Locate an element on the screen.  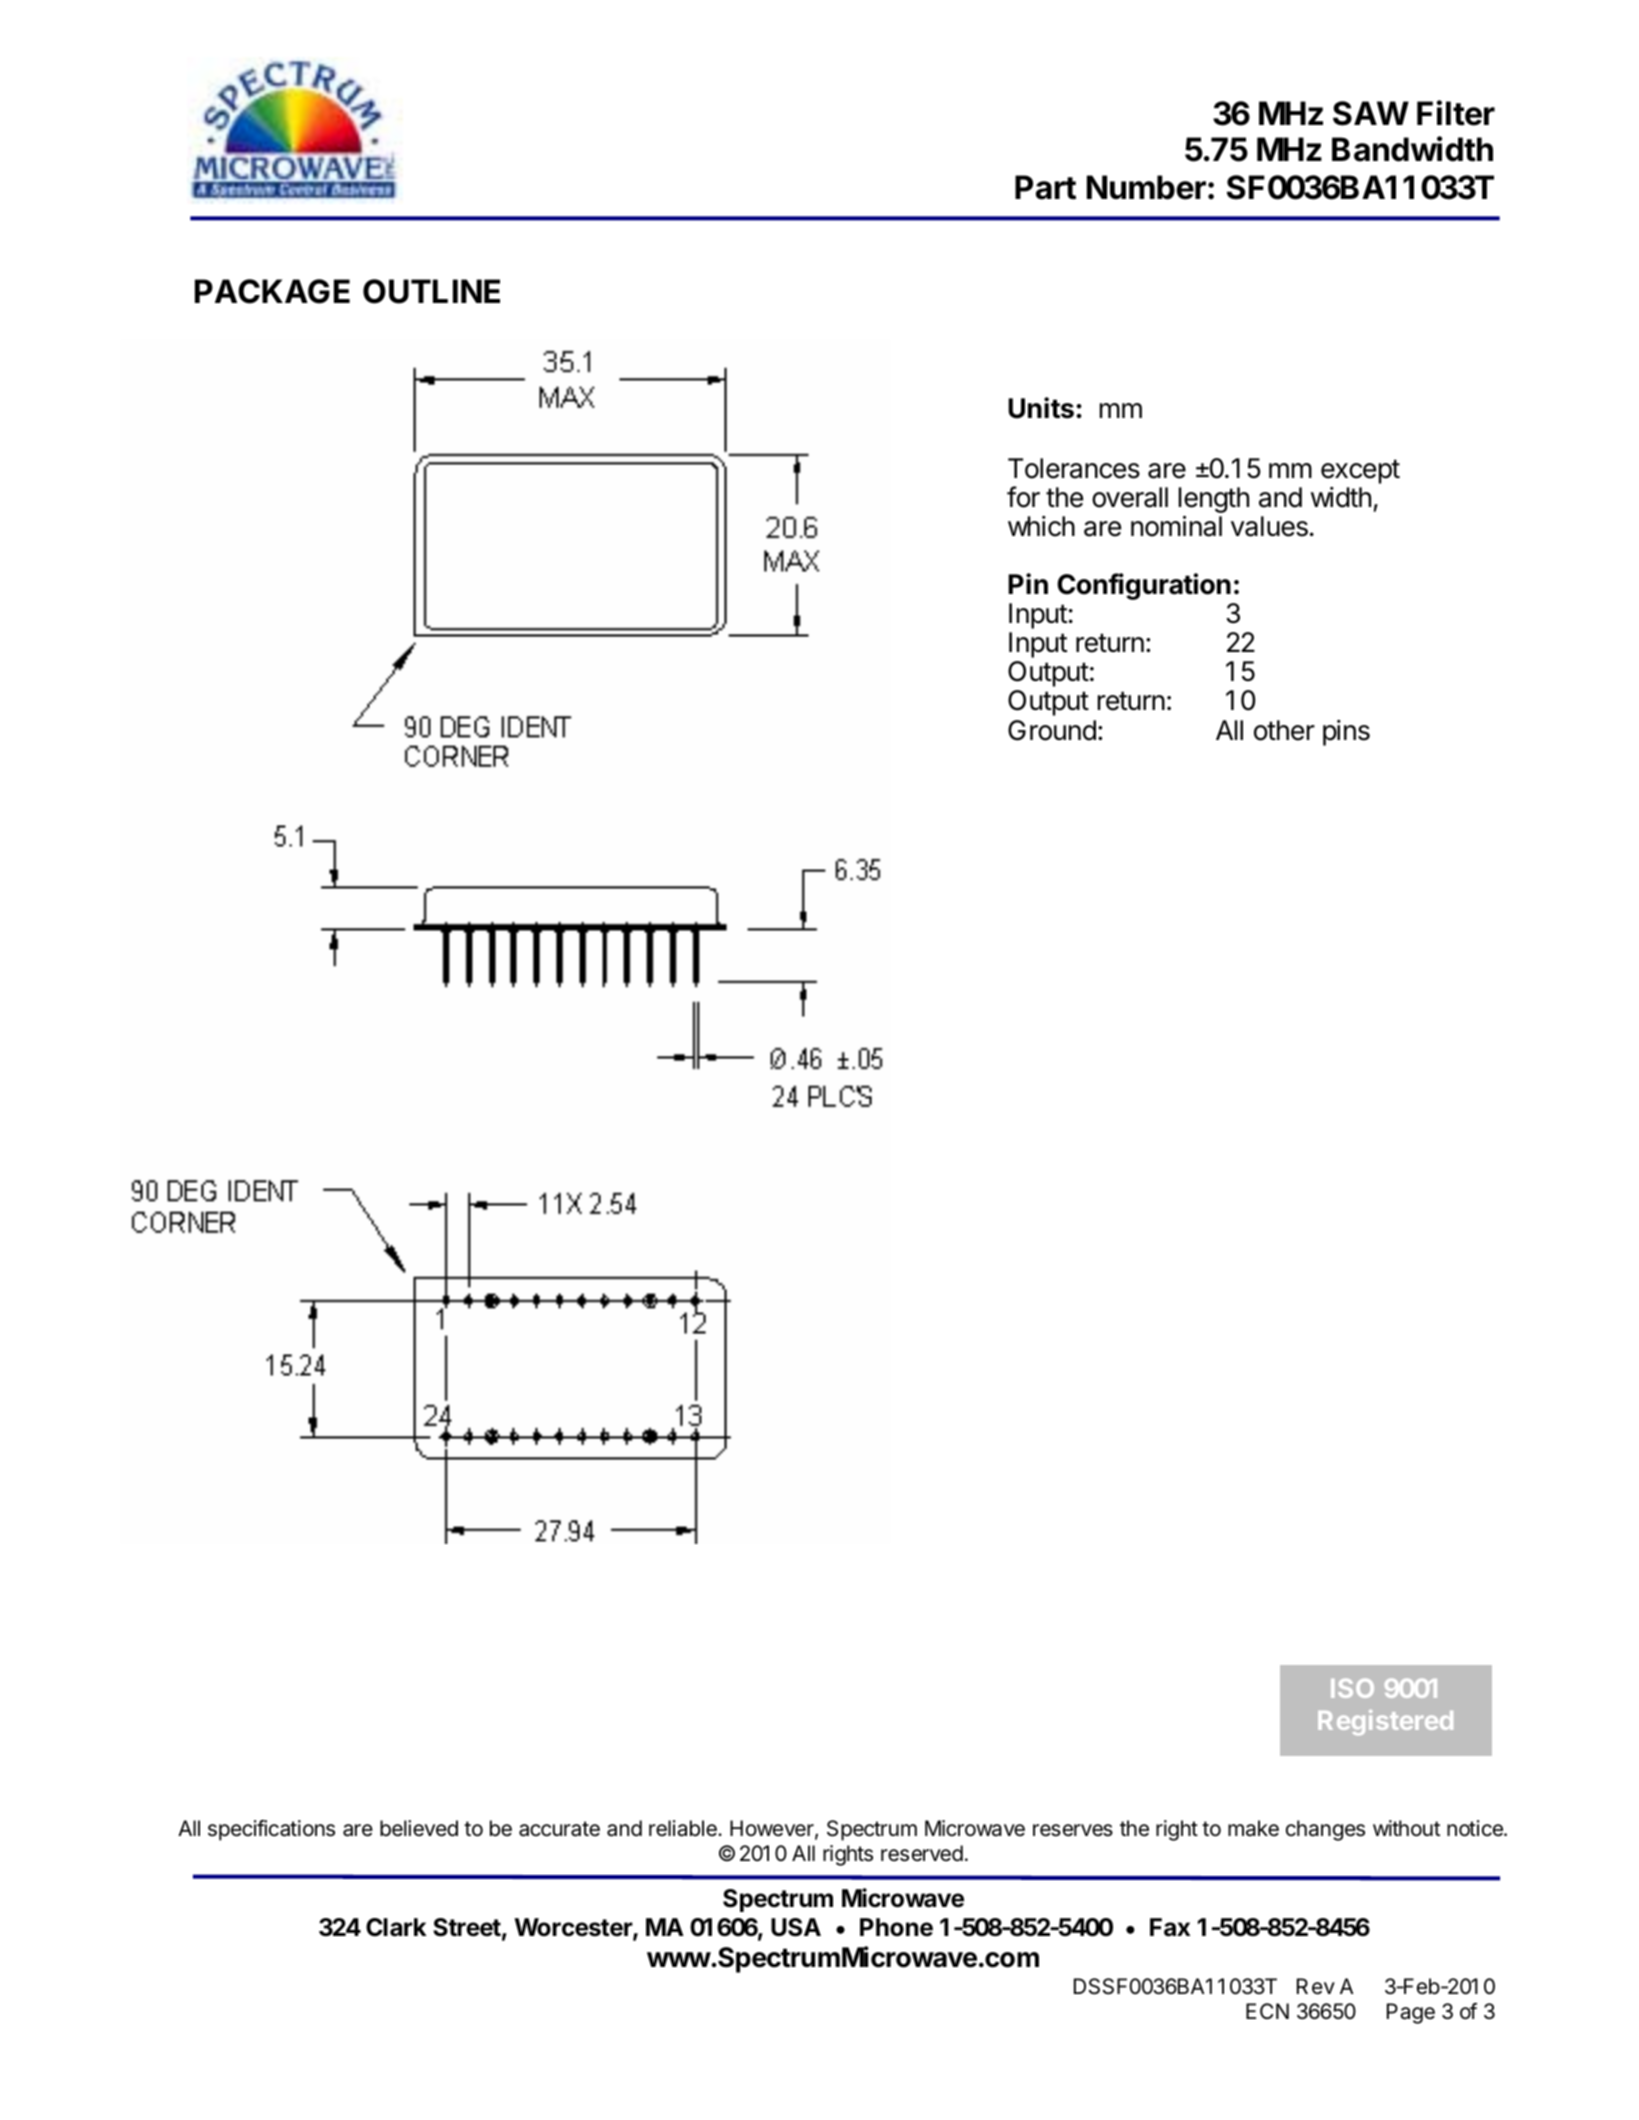
Phone is located at coordinates (896, 1927).
